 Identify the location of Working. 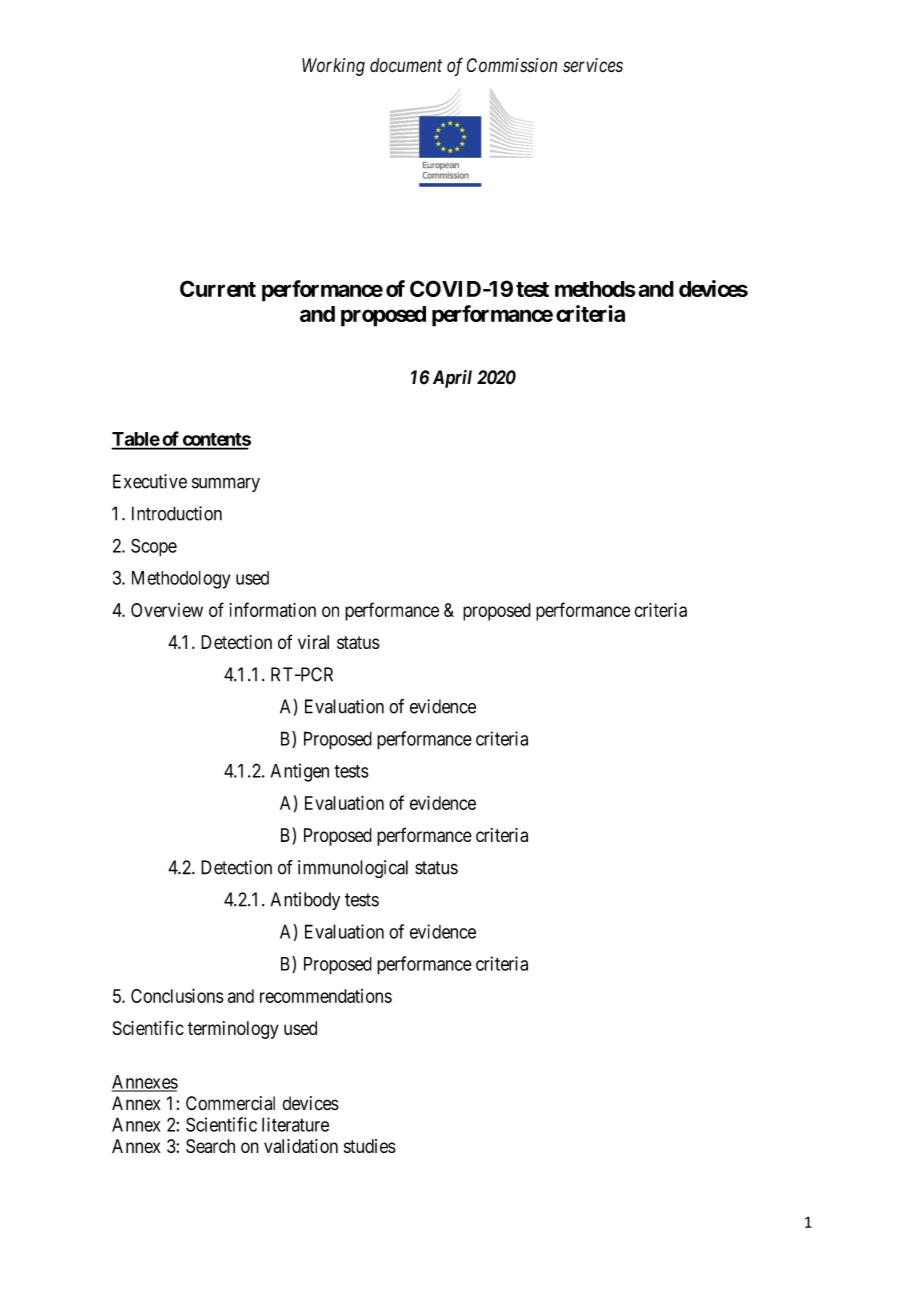
(333, 67).
